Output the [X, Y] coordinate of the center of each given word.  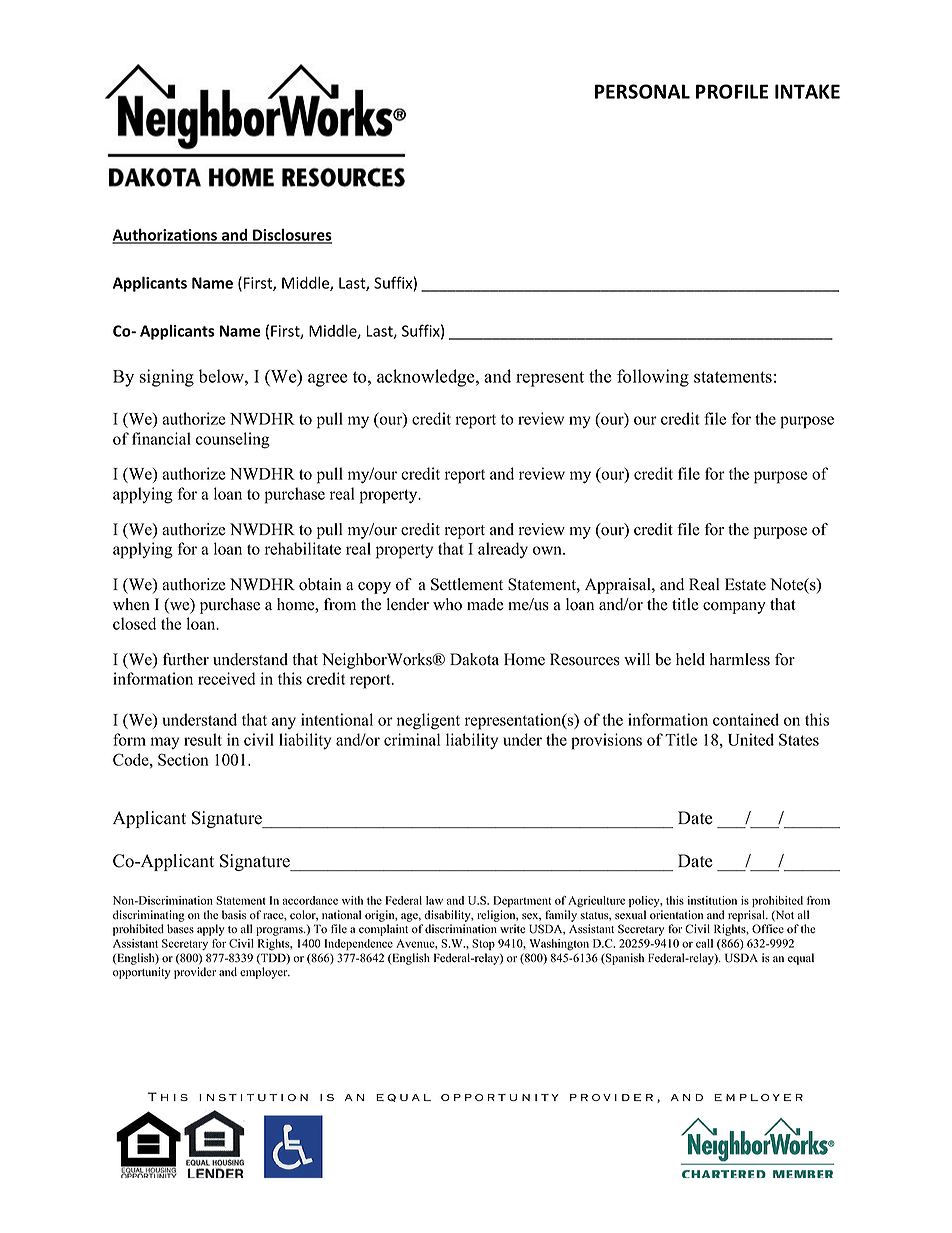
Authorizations [165, 235]
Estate [745, 584]
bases [180, 929]
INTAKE [807, 91]
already [503, 550]
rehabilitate [303, 548]
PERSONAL [642, 91]
